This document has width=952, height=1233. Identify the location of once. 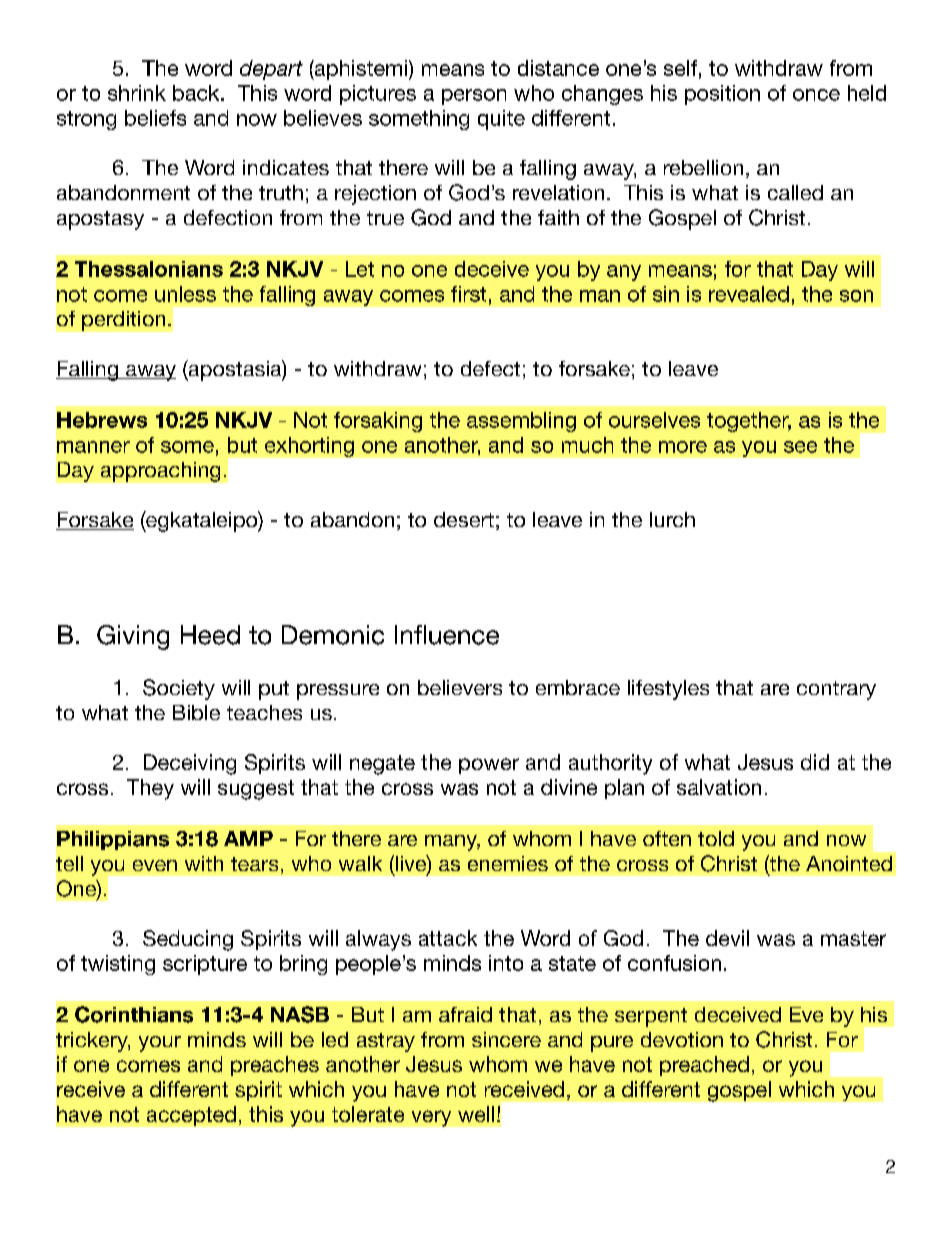
(816, 95).
